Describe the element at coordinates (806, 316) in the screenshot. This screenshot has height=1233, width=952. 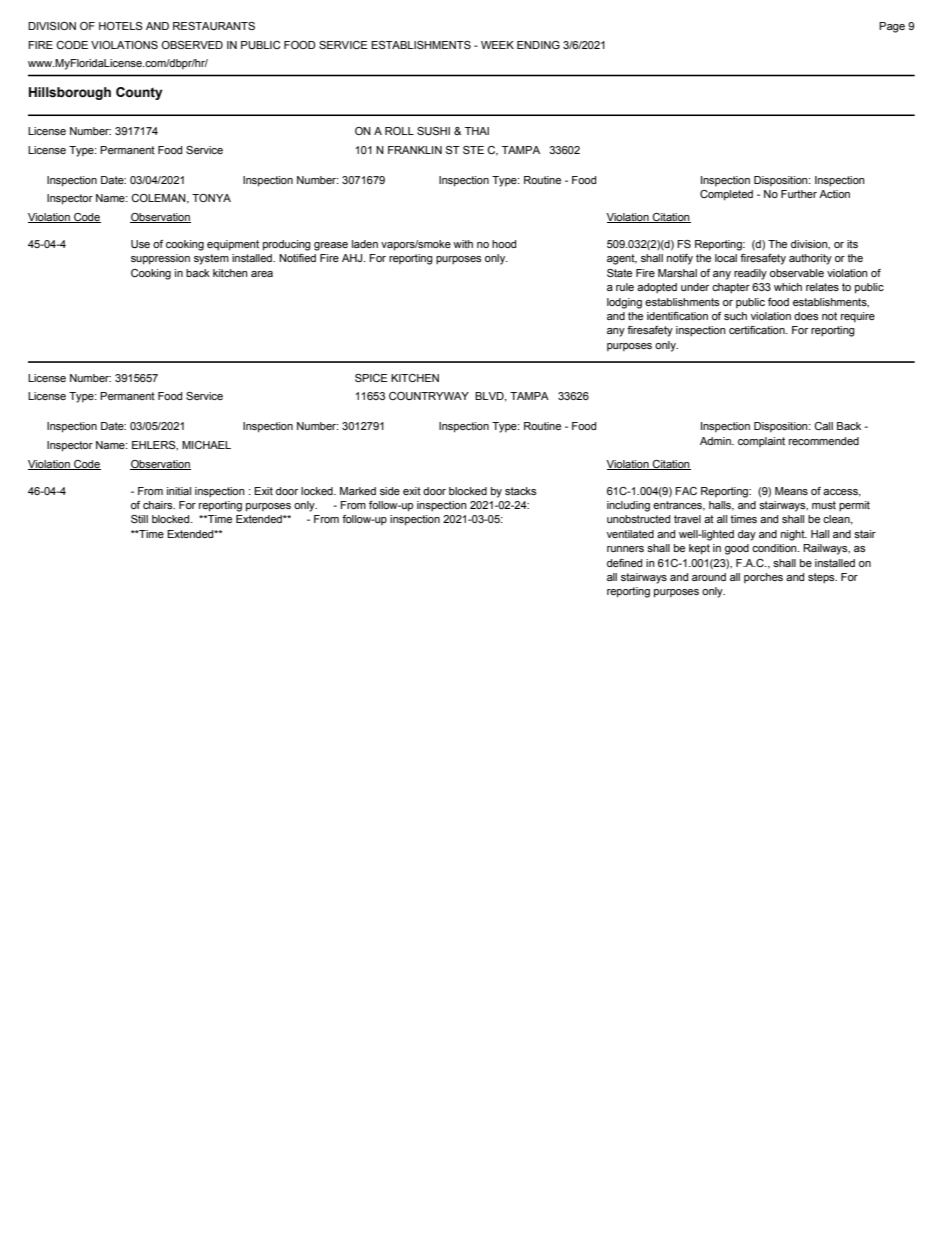
I see `does` at that location.
